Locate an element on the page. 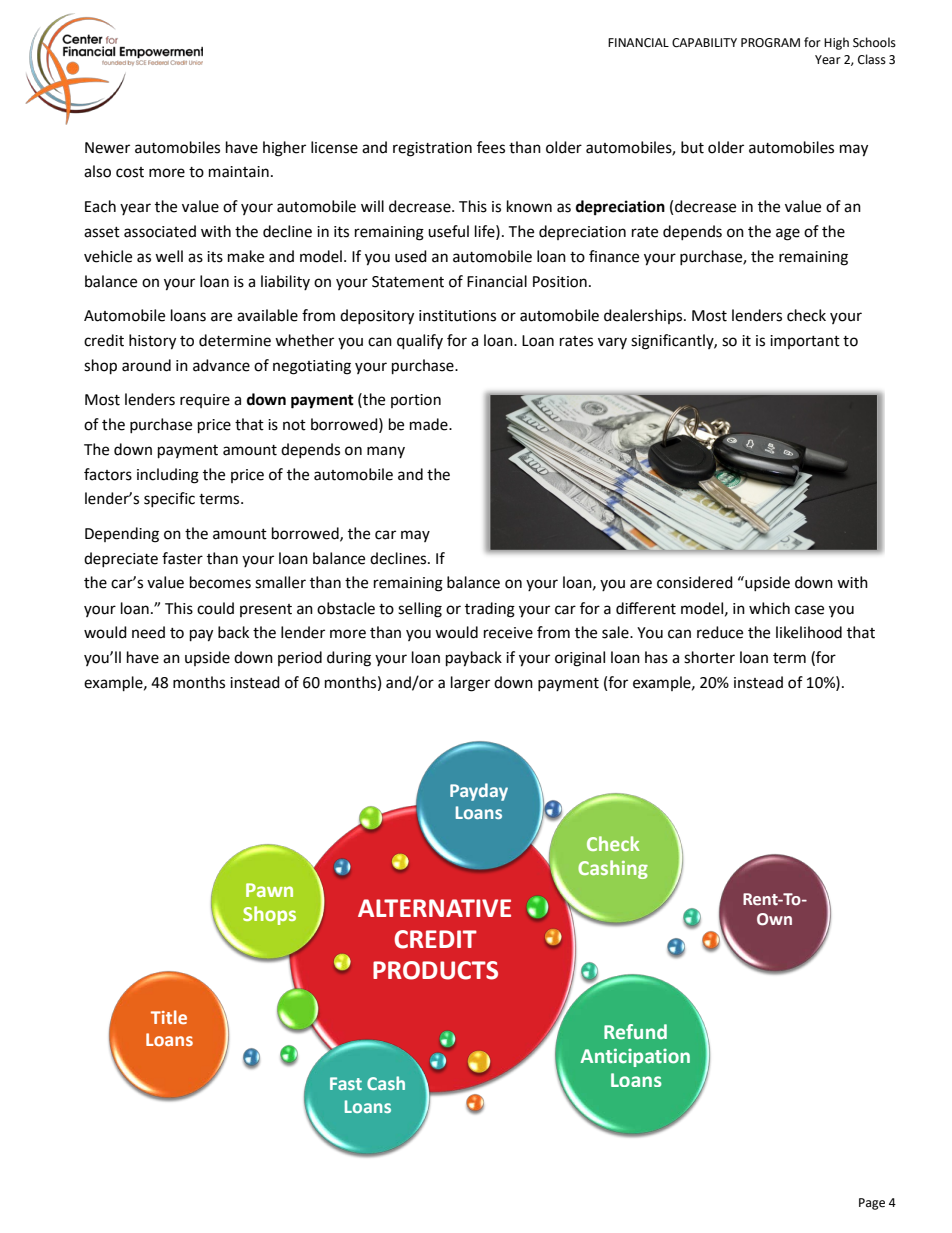 This image has width=952, height=1233. Anticipation is located at coordinates (635, 1058).
